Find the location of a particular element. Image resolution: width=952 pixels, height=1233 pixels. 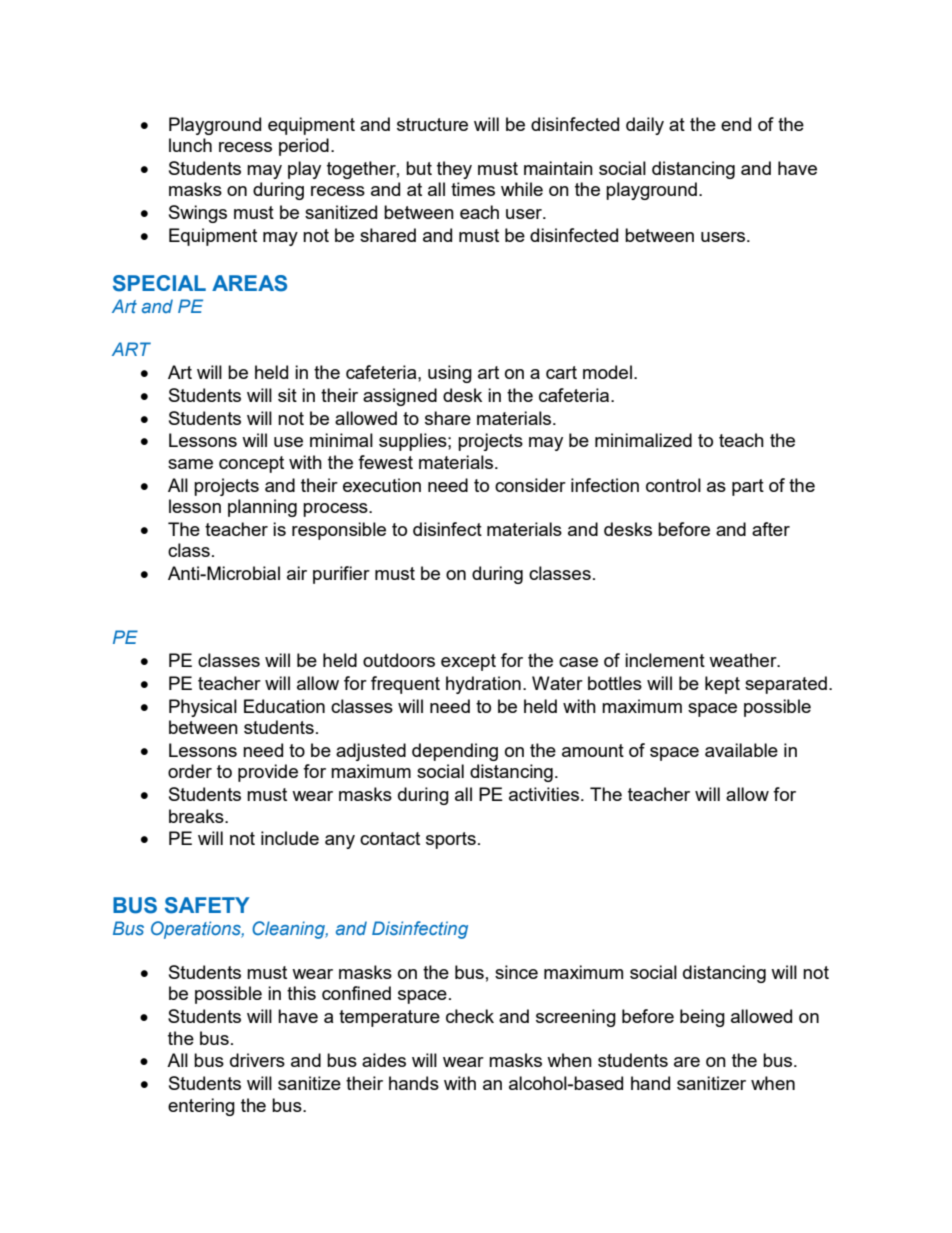

air is located at coordinates (297, 573).
